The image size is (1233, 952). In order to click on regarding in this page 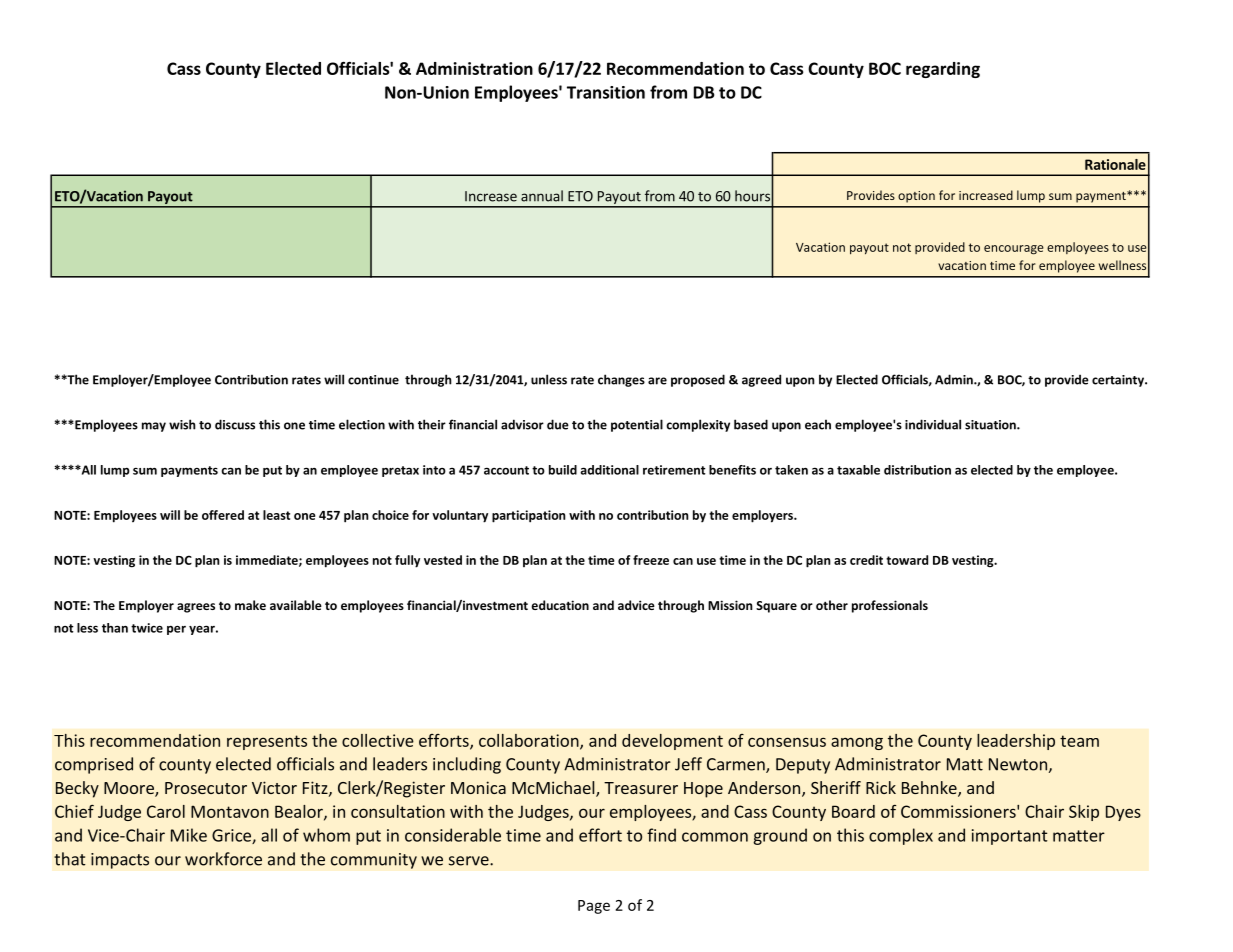, I will do `click(943, 70)`.
